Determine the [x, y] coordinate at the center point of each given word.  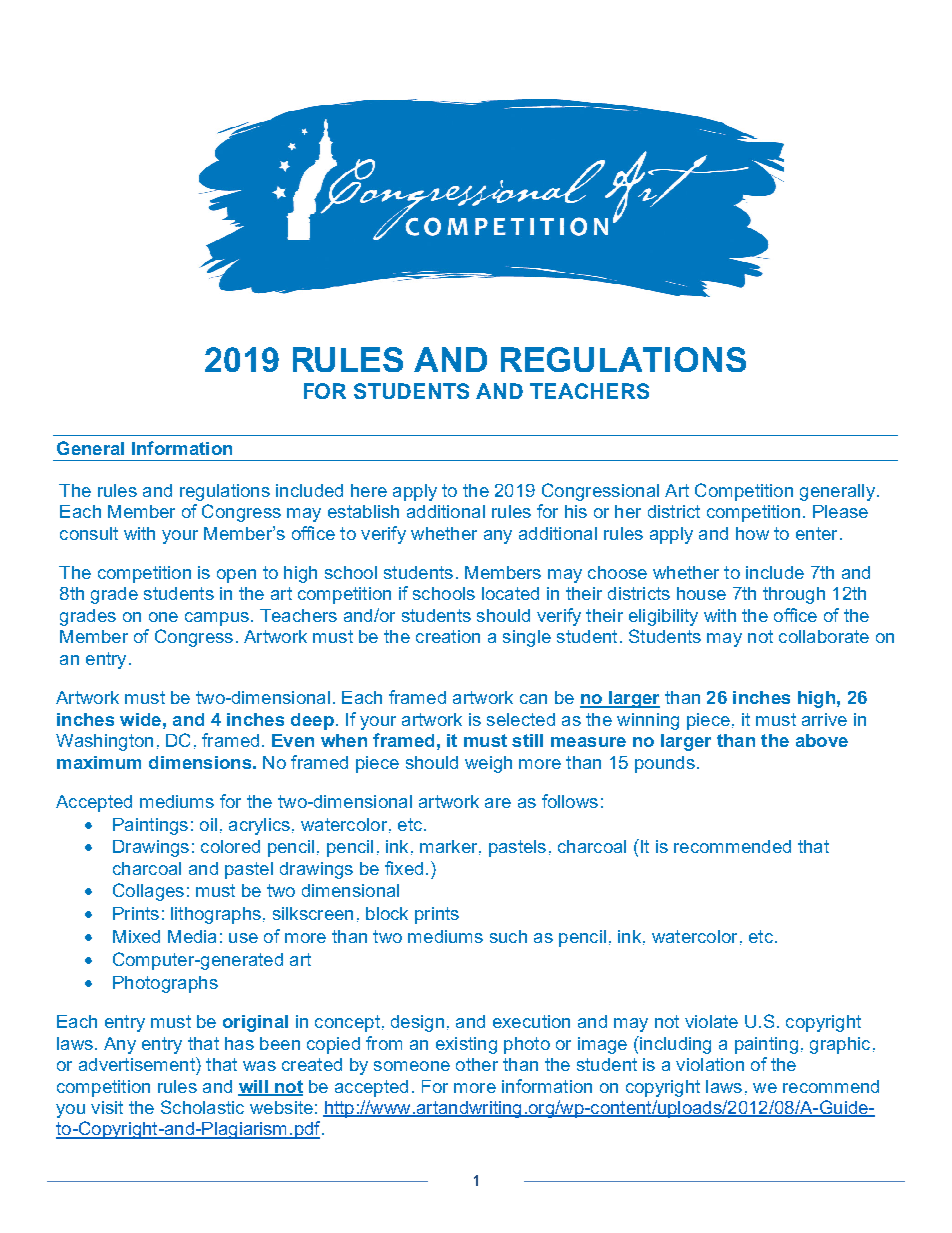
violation [710, 1064]
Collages [148, 892]
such [508, 936]
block [387, 913]
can [533, 699]
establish [363, 511]
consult [89, 533]
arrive [824, 719]
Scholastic [202, 1107]
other [477, 1064]
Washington [104, 742]
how [752, 533]
